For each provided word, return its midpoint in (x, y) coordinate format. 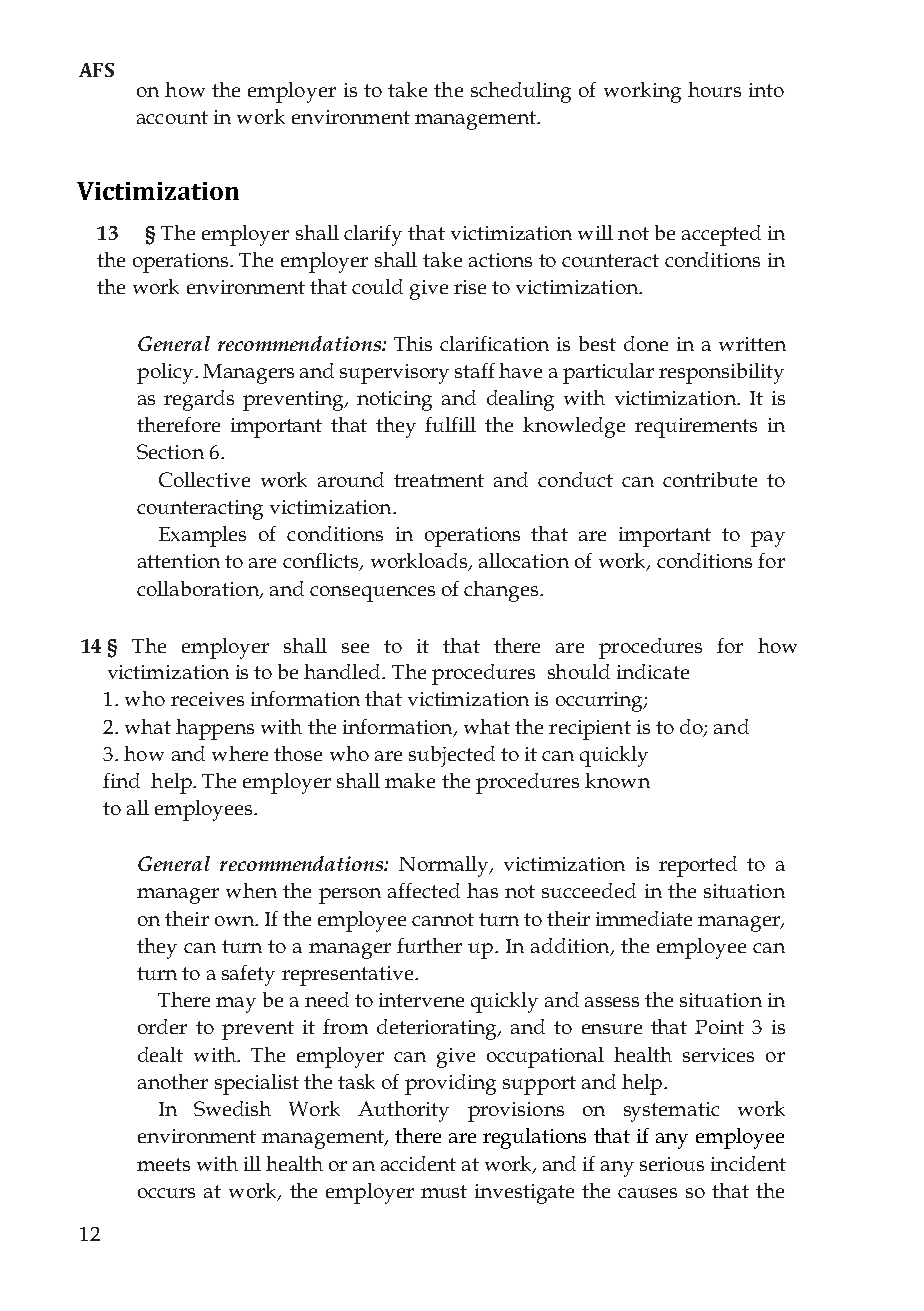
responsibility (721, 373)
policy (166, 373)
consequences (372, 594)
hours (714, 89)
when (251, 890)
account (172, 117)
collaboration (199, 589)
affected (424, 890)
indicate (653, 671)
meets (163, 1164)
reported (698, 866)
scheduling (521, 92)
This (413, 343)
